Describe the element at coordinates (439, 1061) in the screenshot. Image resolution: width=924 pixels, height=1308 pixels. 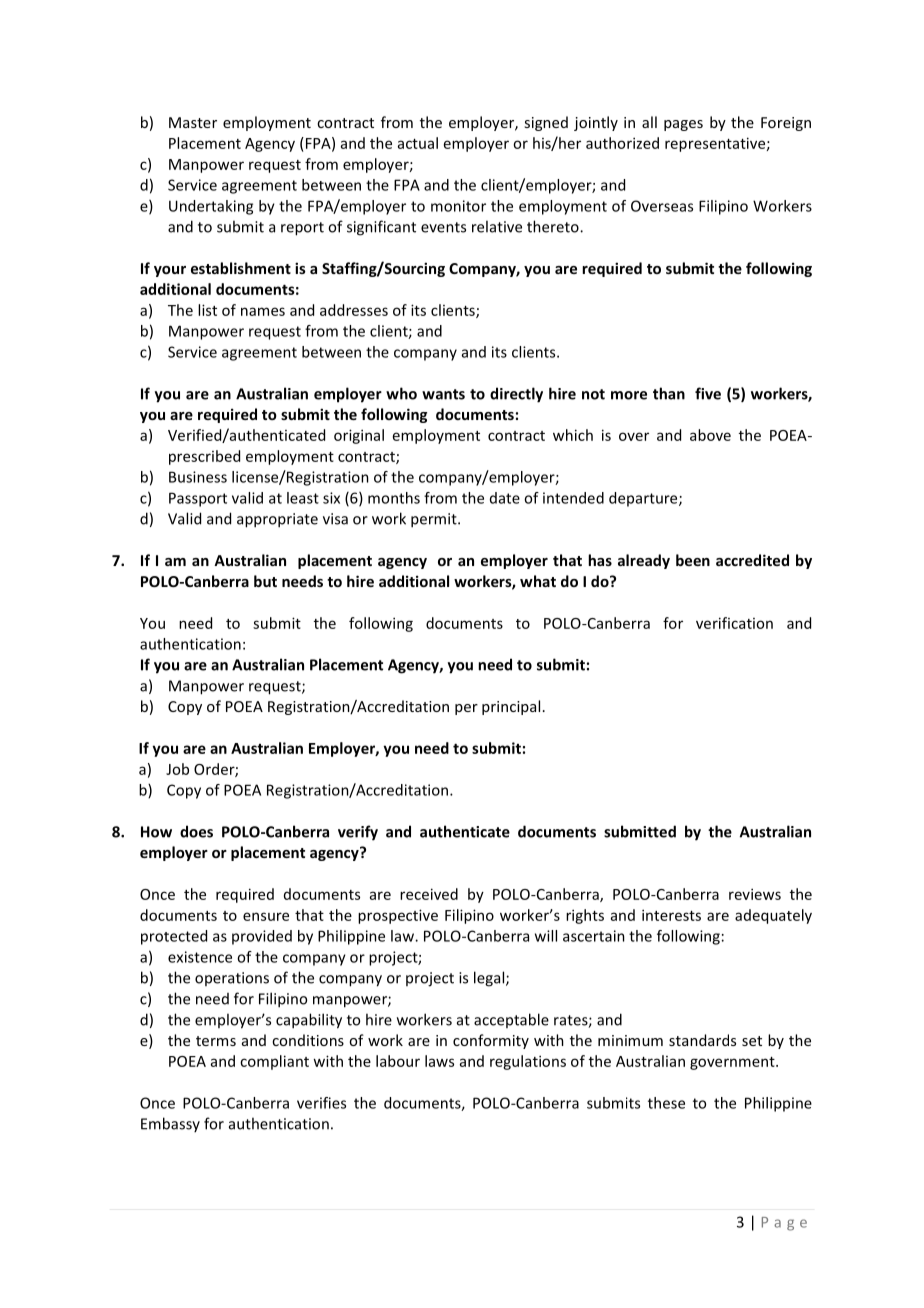
I see `laws` at that location.
